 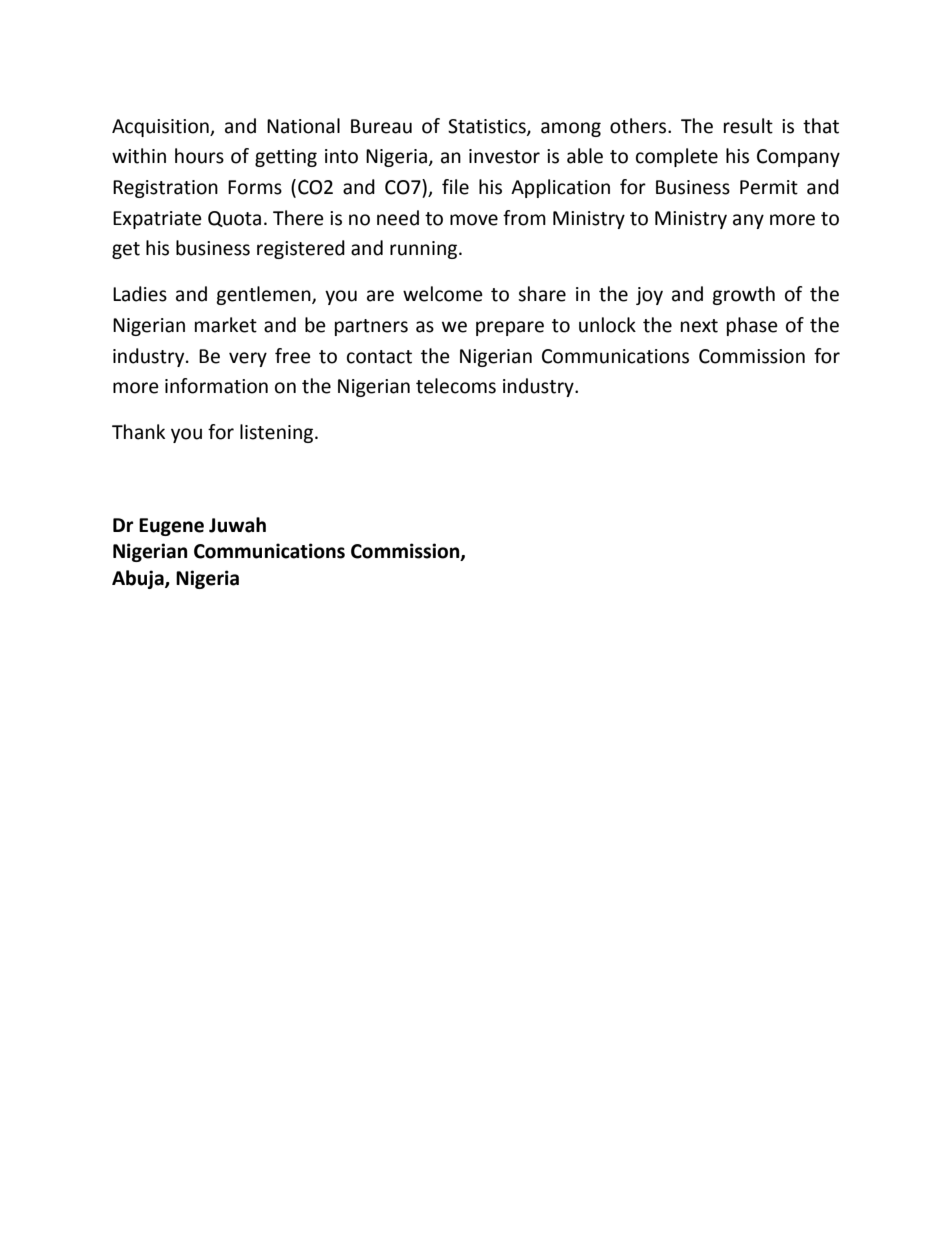 I want to click on Eugene, so click(x=171, y=527).
